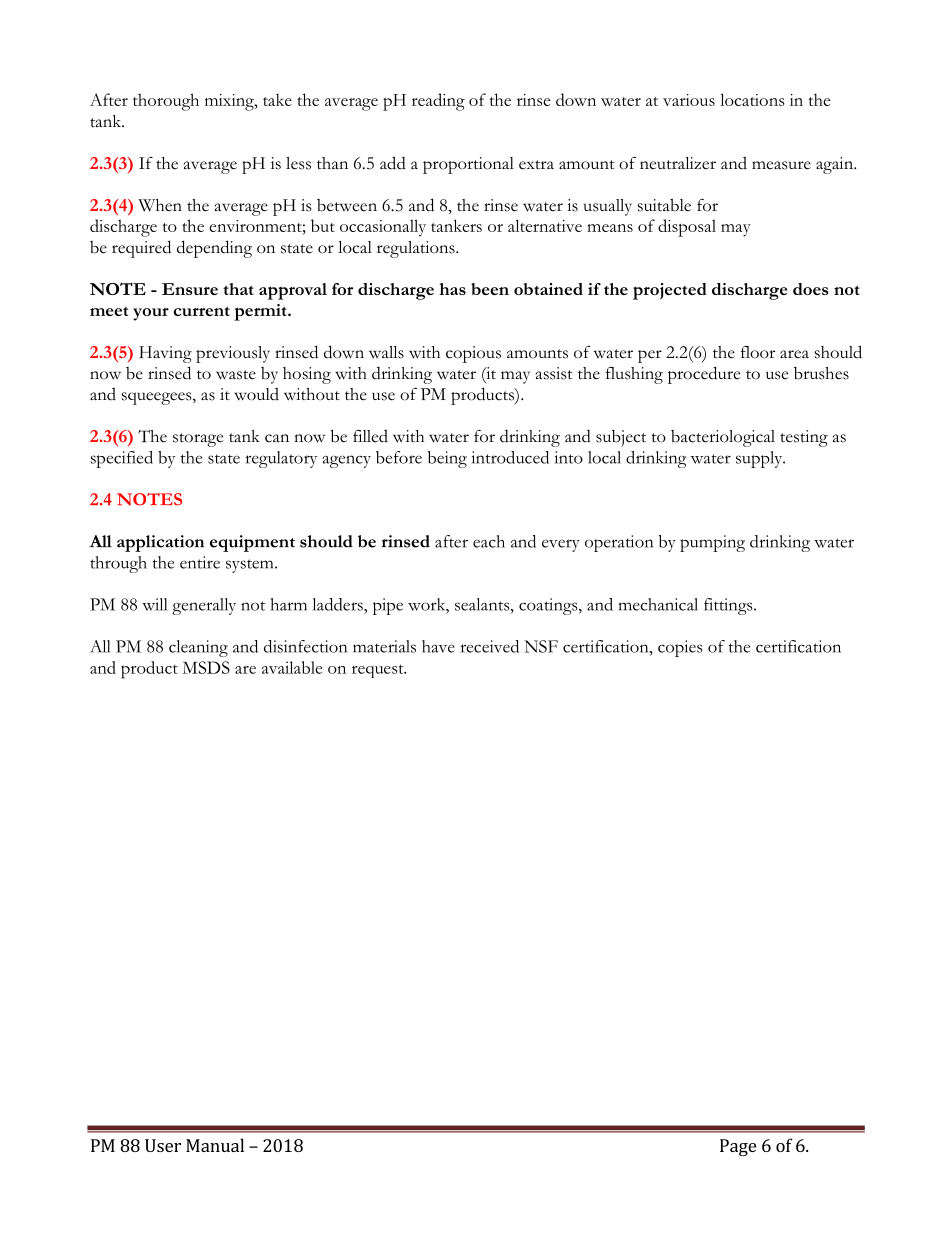  Describe the element at coordinates (738, 1147) in the screenshot. I see `Page` at that location.
